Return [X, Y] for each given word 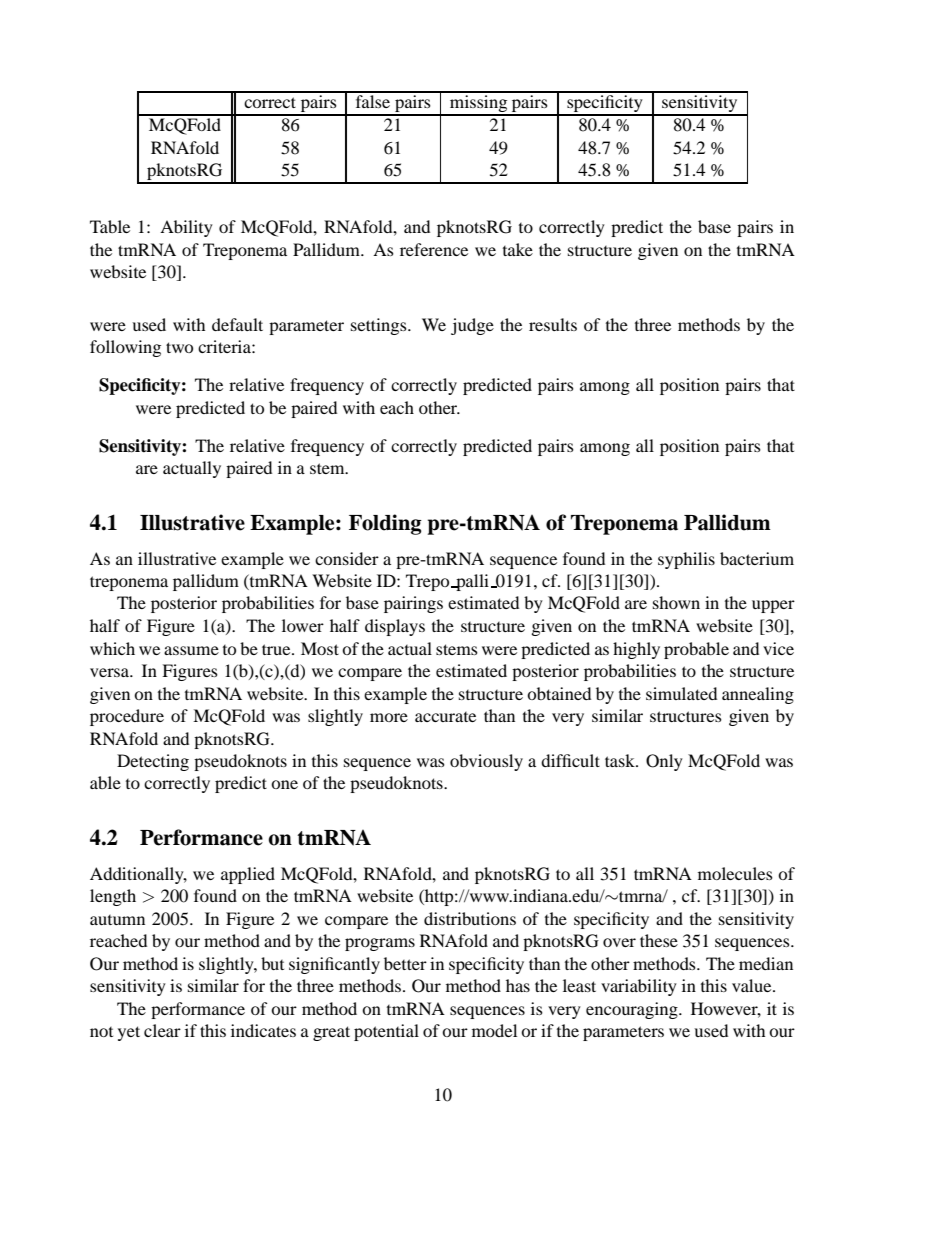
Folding [385, 524]
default [237, 324]
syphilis [686, 560]
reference [434, 249]
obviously [486, 762]
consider [347, 558]
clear [162, 1030]
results [553, 324]
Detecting [153, 762]
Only [664, 762]
